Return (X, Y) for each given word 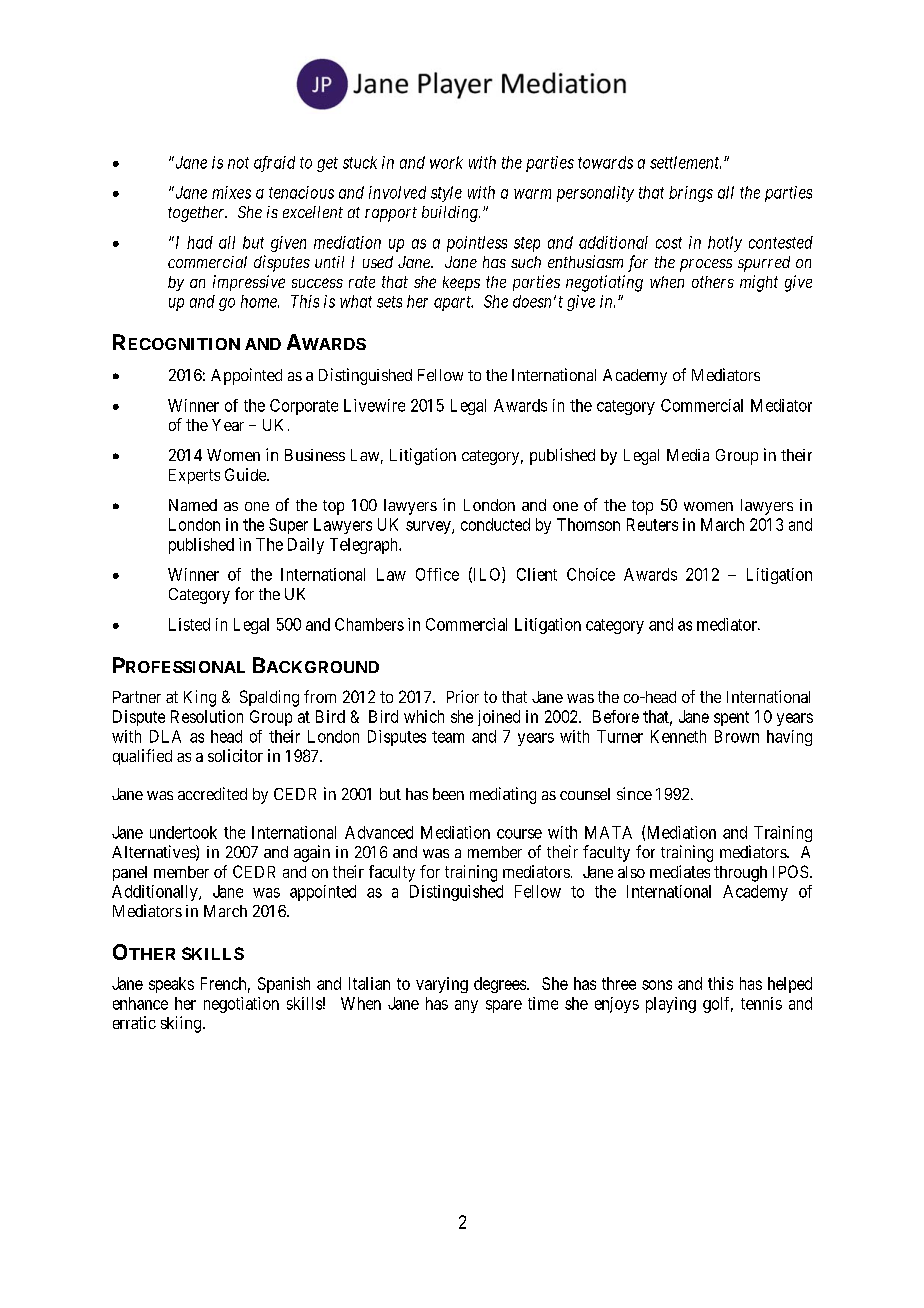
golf (718, 1005)
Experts (194, 476)
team (448, 737)
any (466, 1006)
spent (731, 718)
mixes (231, 192)
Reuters (652, 524)
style (446, 194)
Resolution (207, 716)
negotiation (241, 1005)
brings (691, 194)
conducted (495, 524)
